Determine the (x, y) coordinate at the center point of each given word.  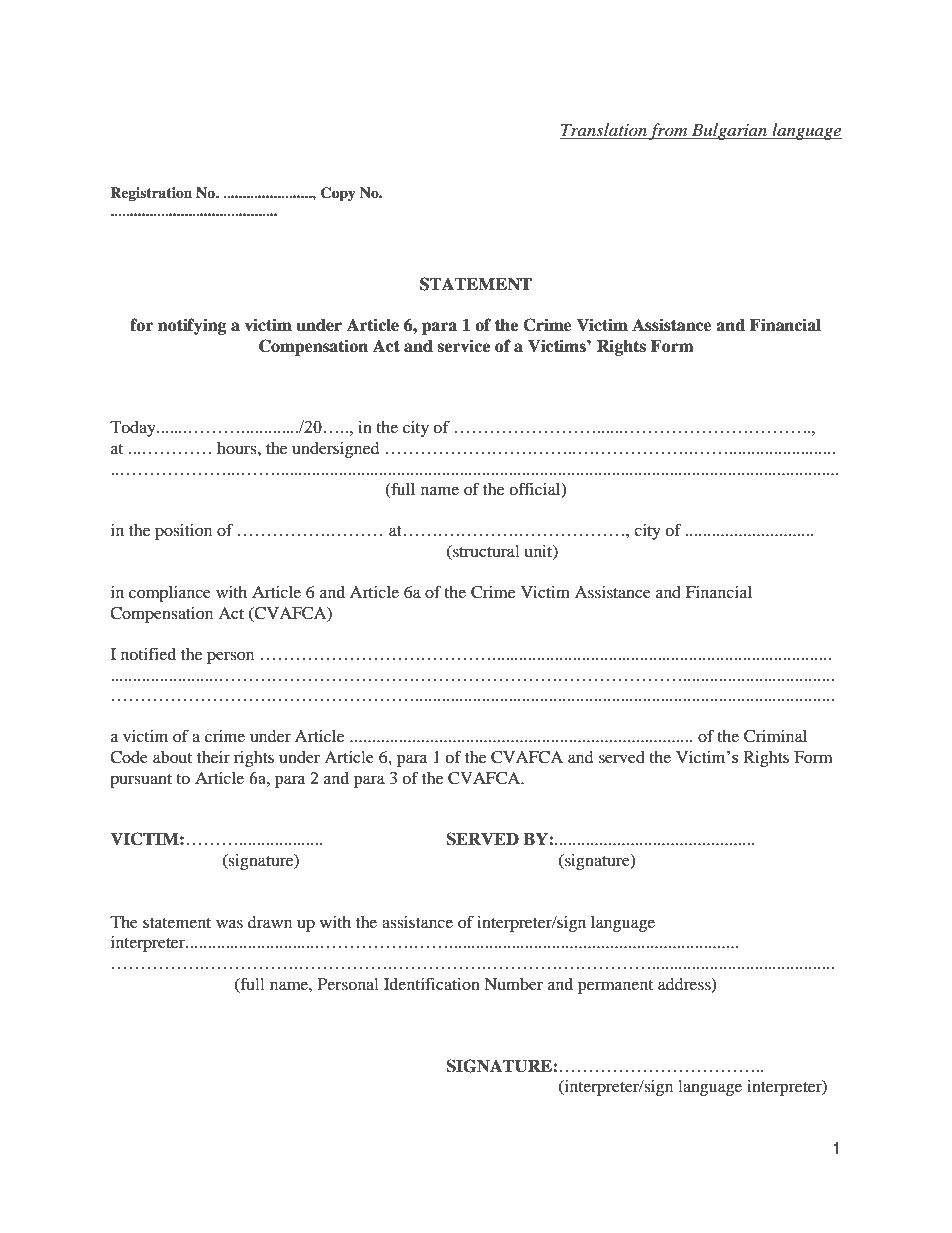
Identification (432, 983)
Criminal (775, 736)
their (213, 757)
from (669, 131)
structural (485, 552)
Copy (338, 194)
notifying (192, 326)
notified (148, 653)
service (463, 346)
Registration (151, 194)
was (229, 923)
